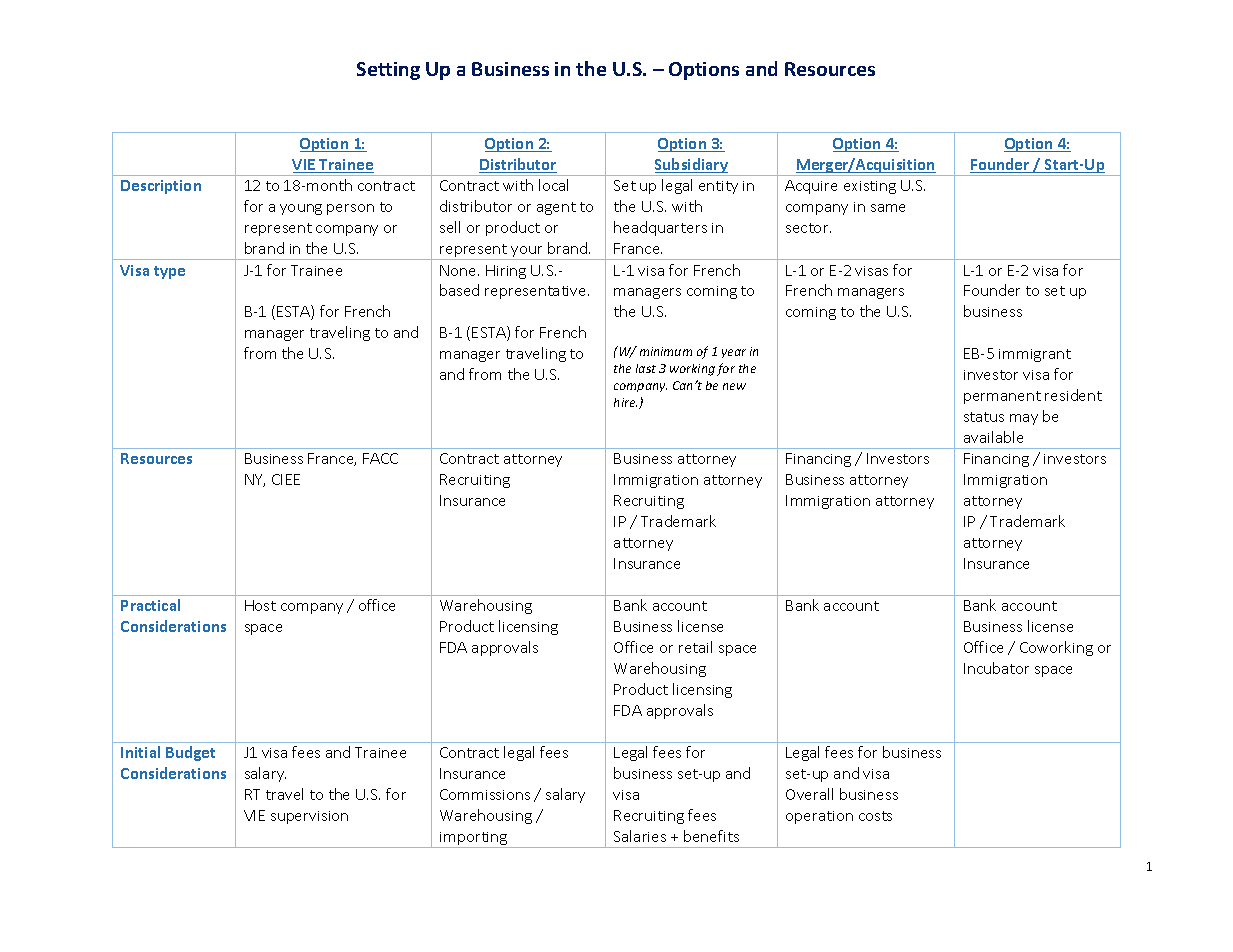  Describe the element at coordinates (996, 668) in the screenshot. I see `Incubator` at that location.
